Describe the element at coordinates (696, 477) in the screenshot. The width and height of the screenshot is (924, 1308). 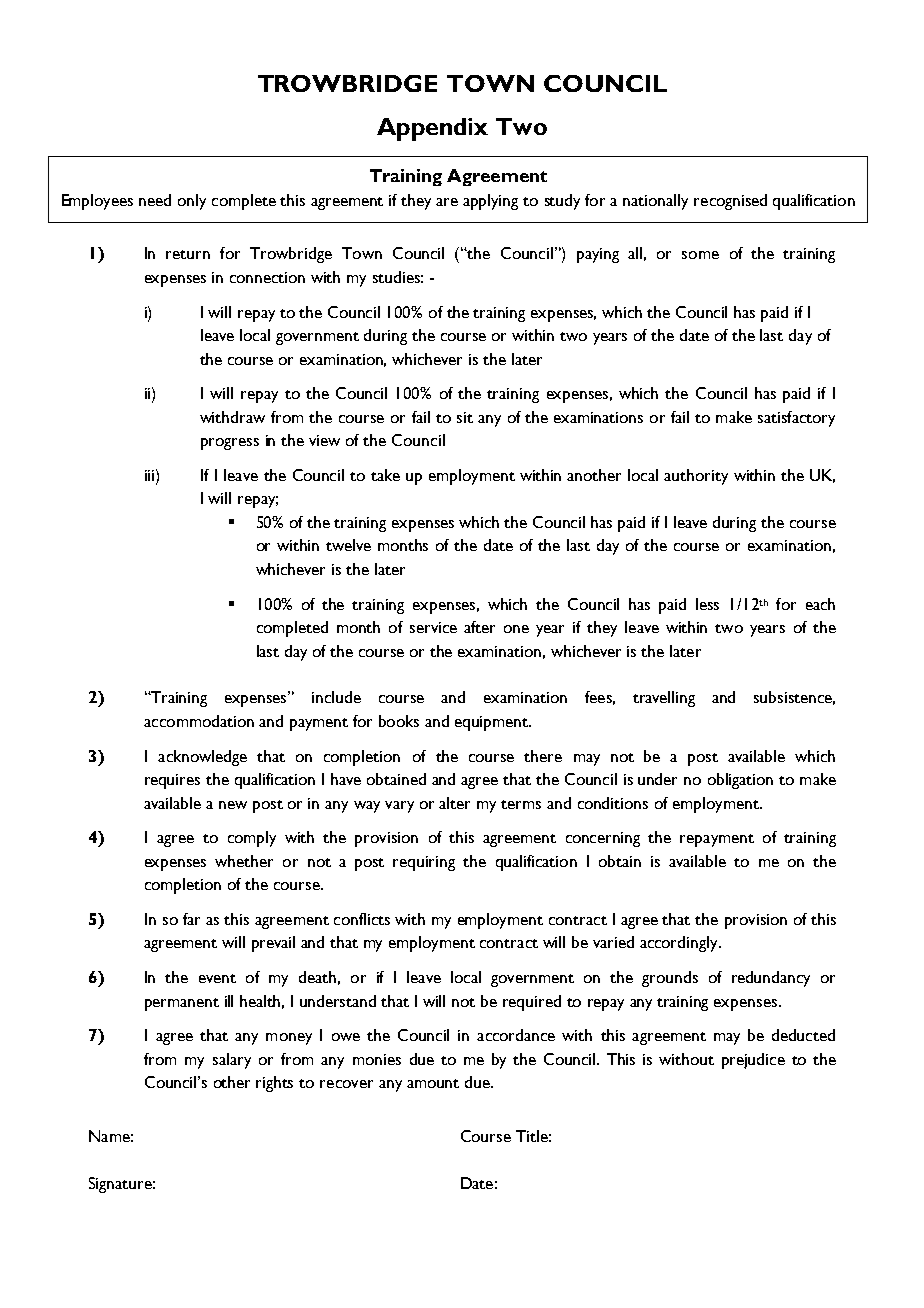
I see `authority` at that location.
